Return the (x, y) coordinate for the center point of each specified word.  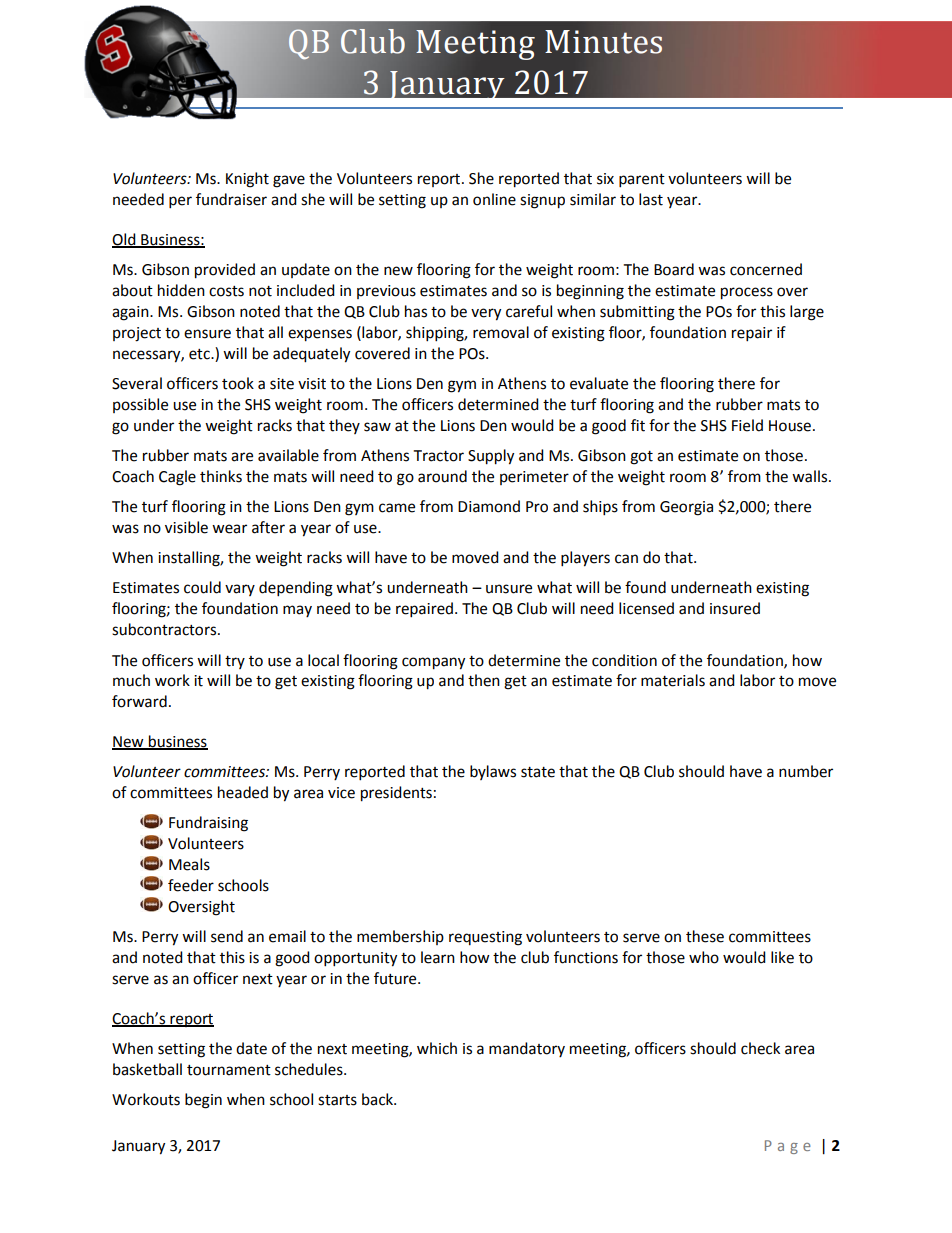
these (705, 936)
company (433, 663)
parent (642, 181)
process (747, 293)
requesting (485, 938)
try (235, 662)
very (486, 314)
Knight (247, 180)
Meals (189, 864)
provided (225, 271)
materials (673, 680)
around (442, 476)
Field (747, 425)
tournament (229, 1070)
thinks (221, 476)
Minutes (603, 42)
